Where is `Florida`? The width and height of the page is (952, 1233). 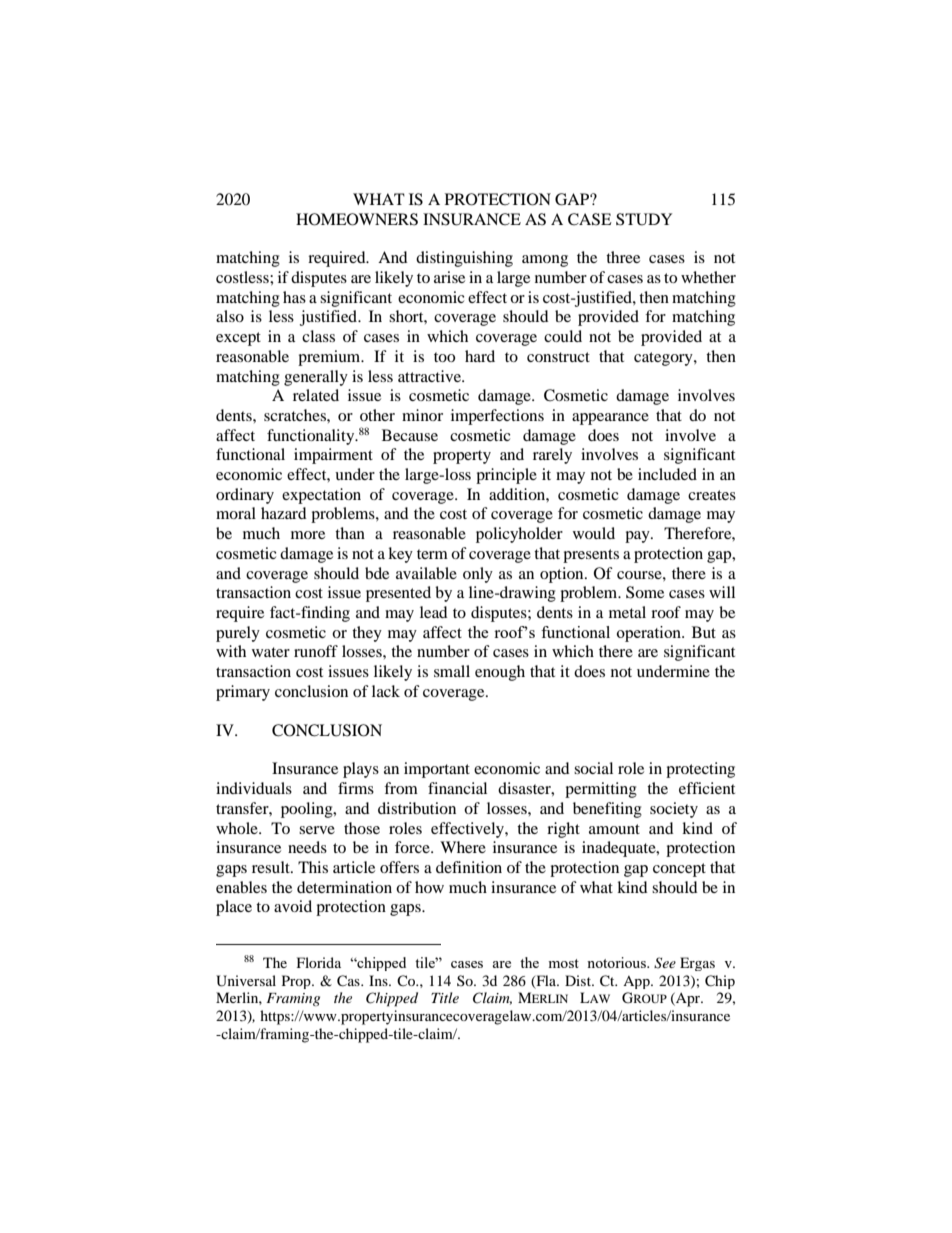
Florida is located at coordinates (319, 962).
